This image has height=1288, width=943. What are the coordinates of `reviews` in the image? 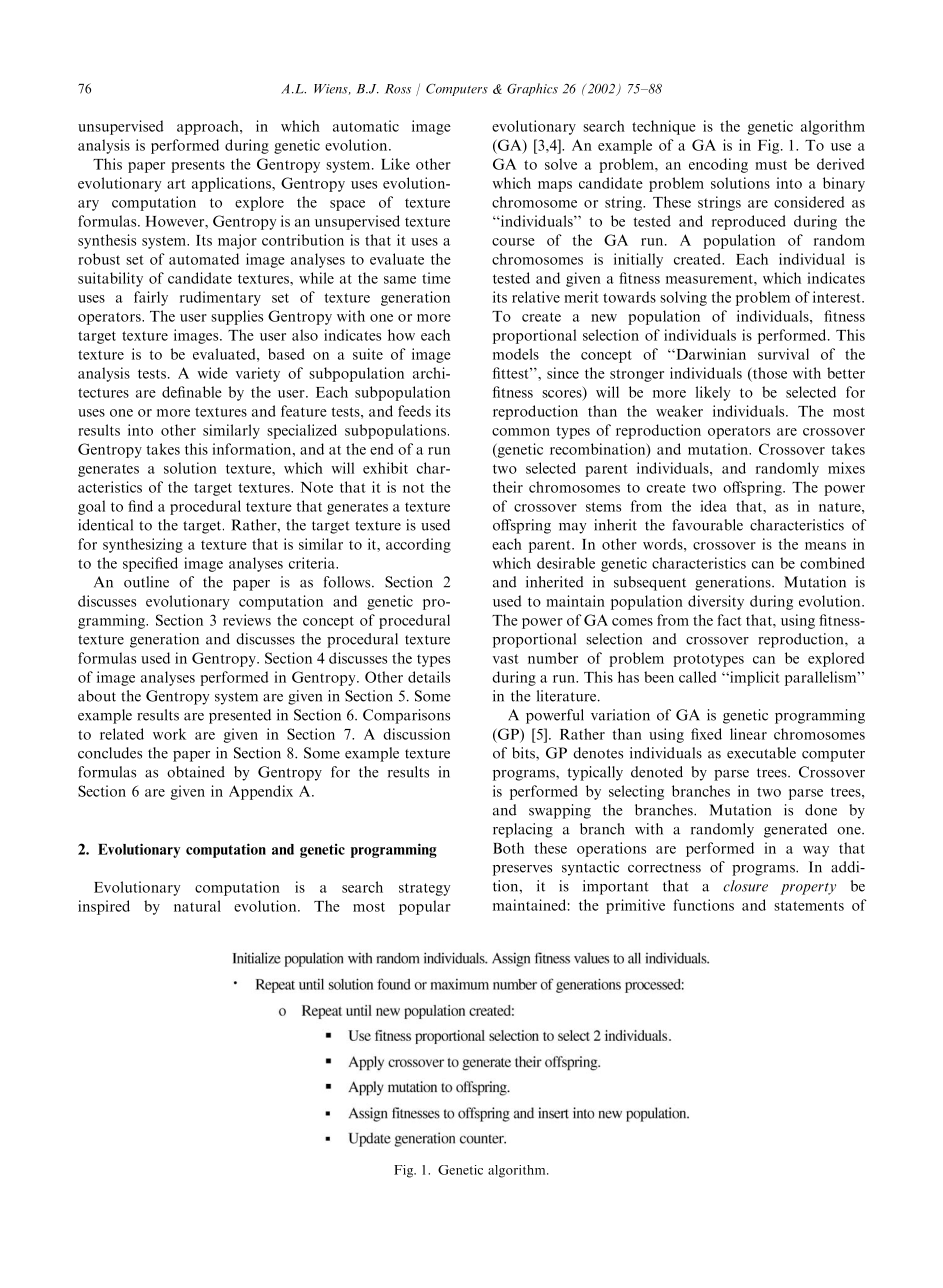 It's located at (247, 620).
